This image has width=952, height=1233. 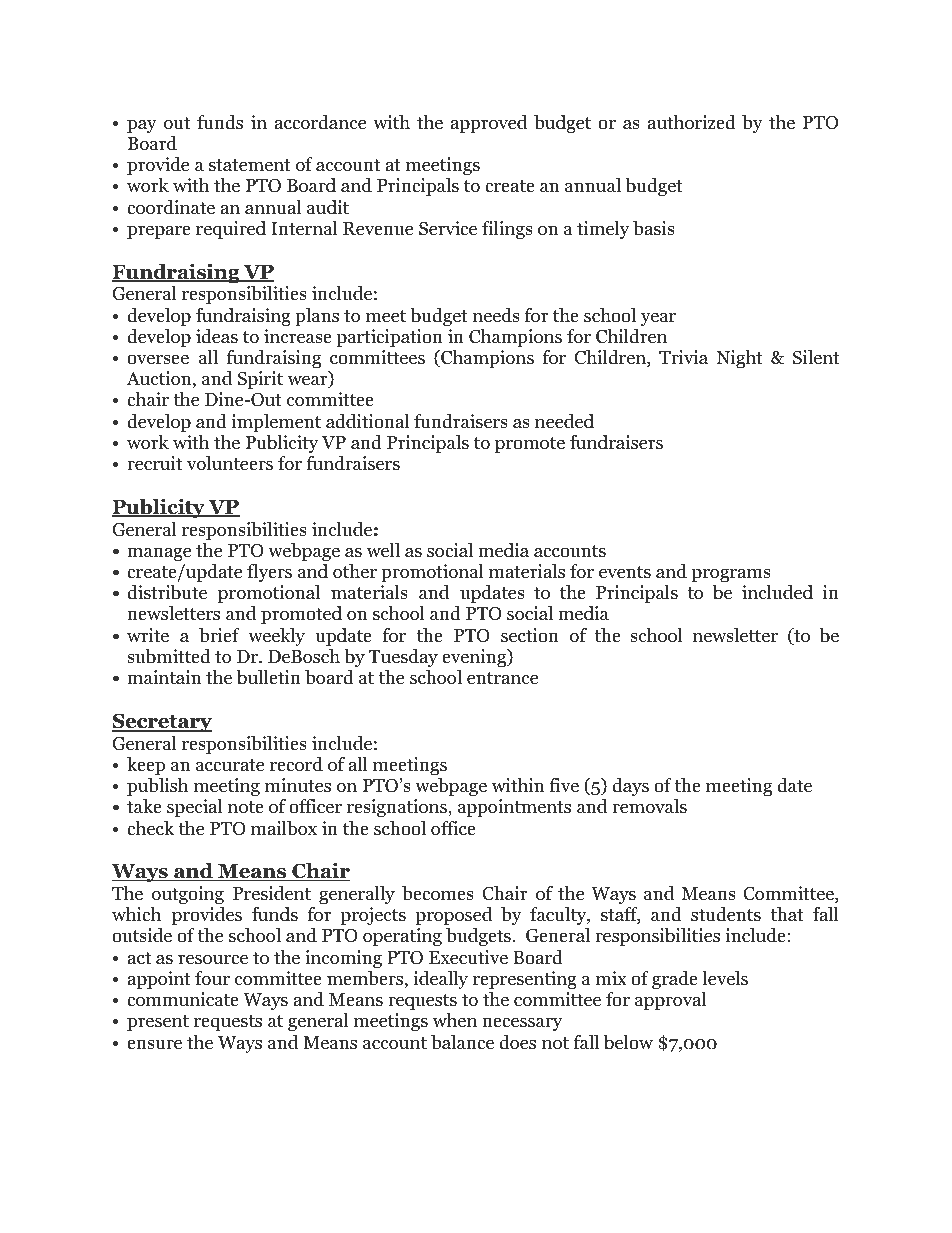 I want to click on authorized, so click(x=692, y=122).
